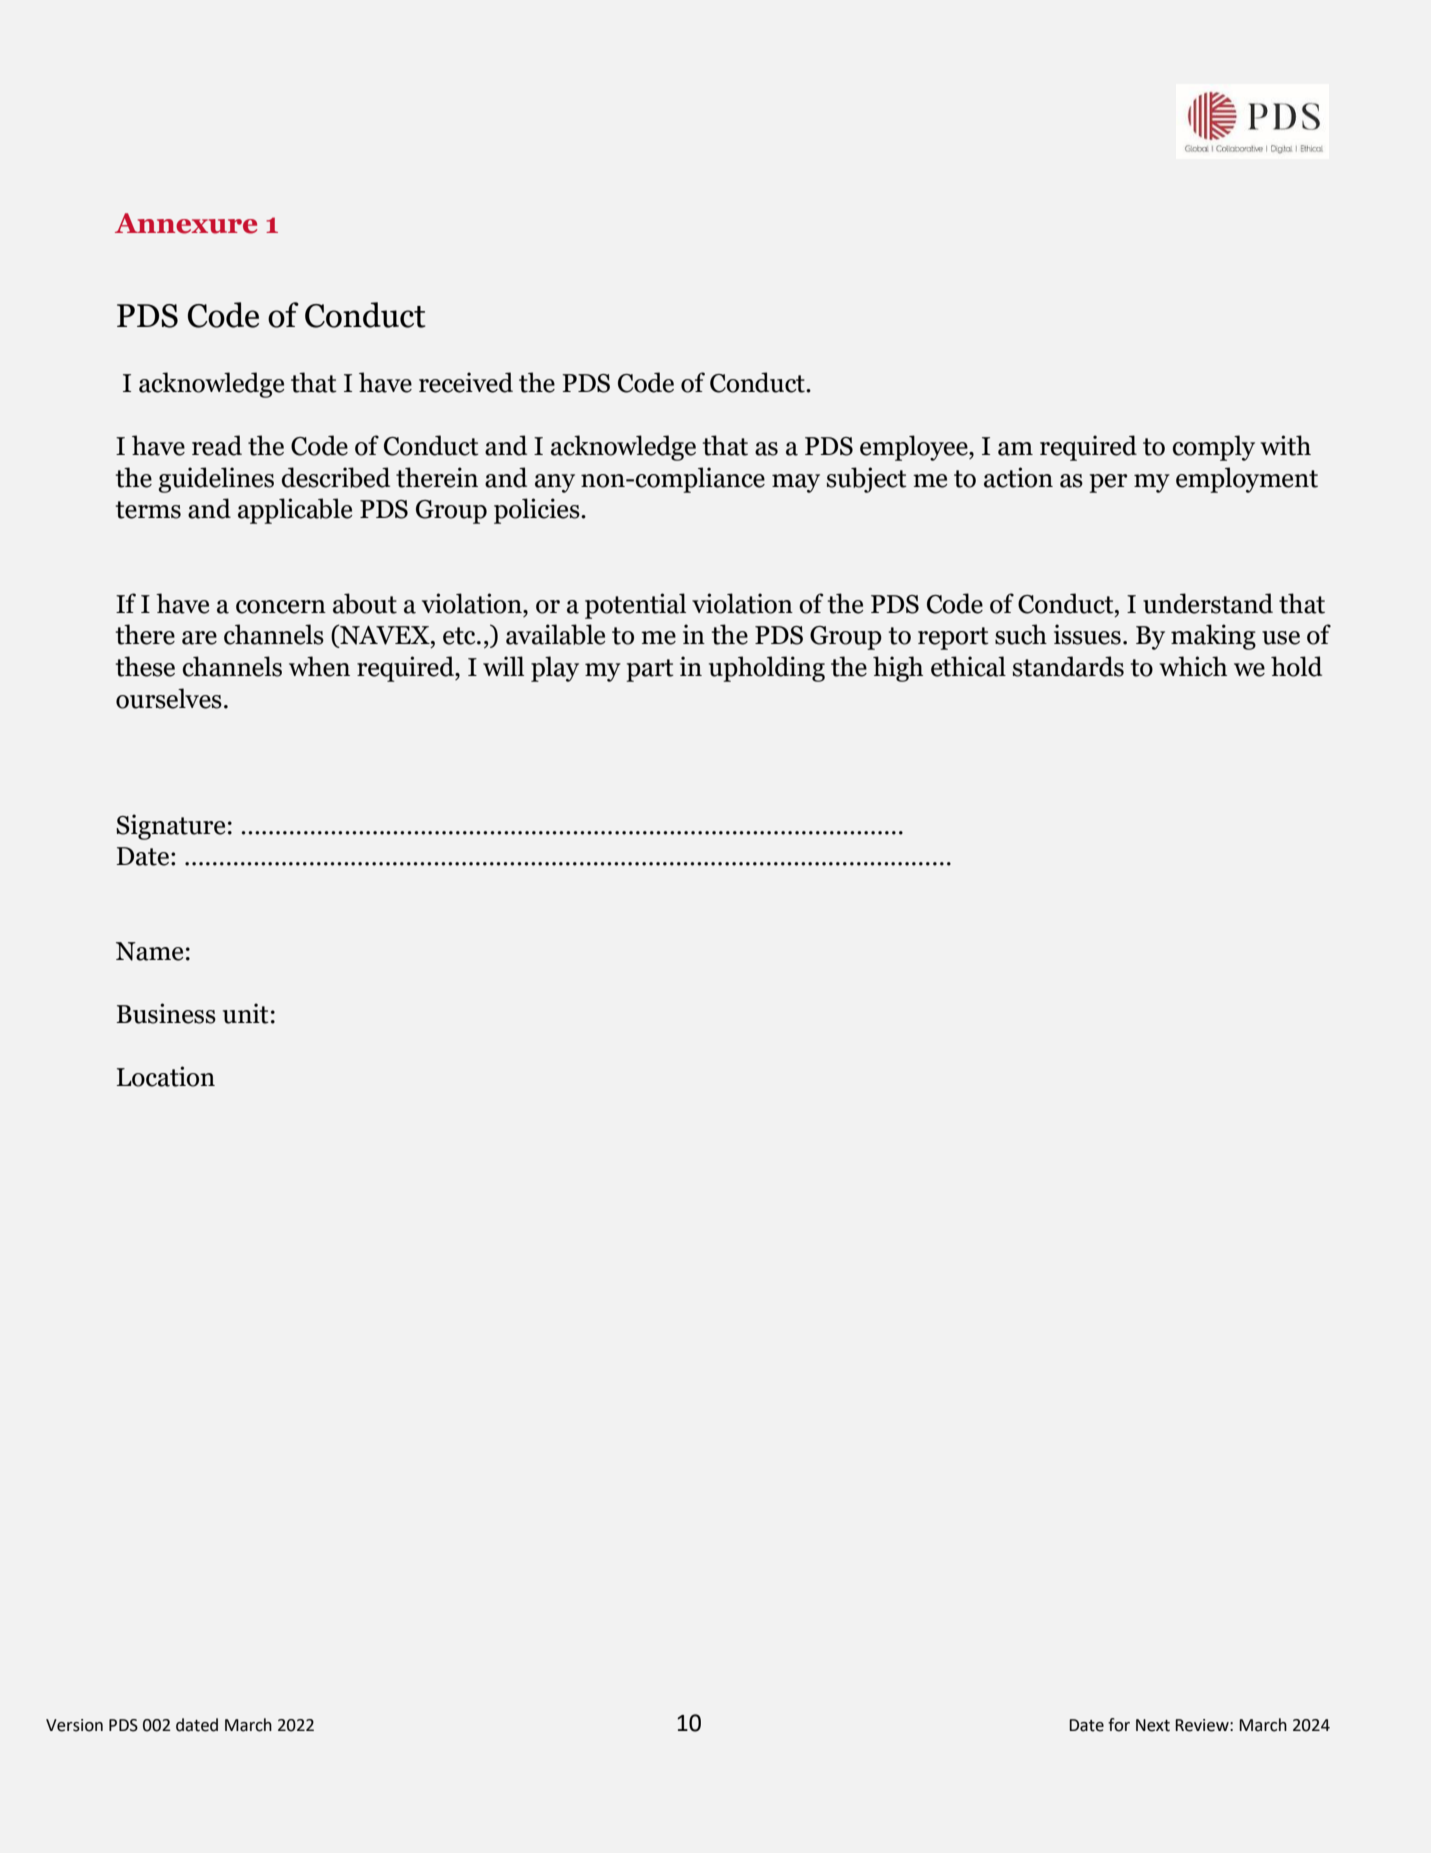 The image size is (1431, 1853). I want to click on Next, so click(1153, 1725).
